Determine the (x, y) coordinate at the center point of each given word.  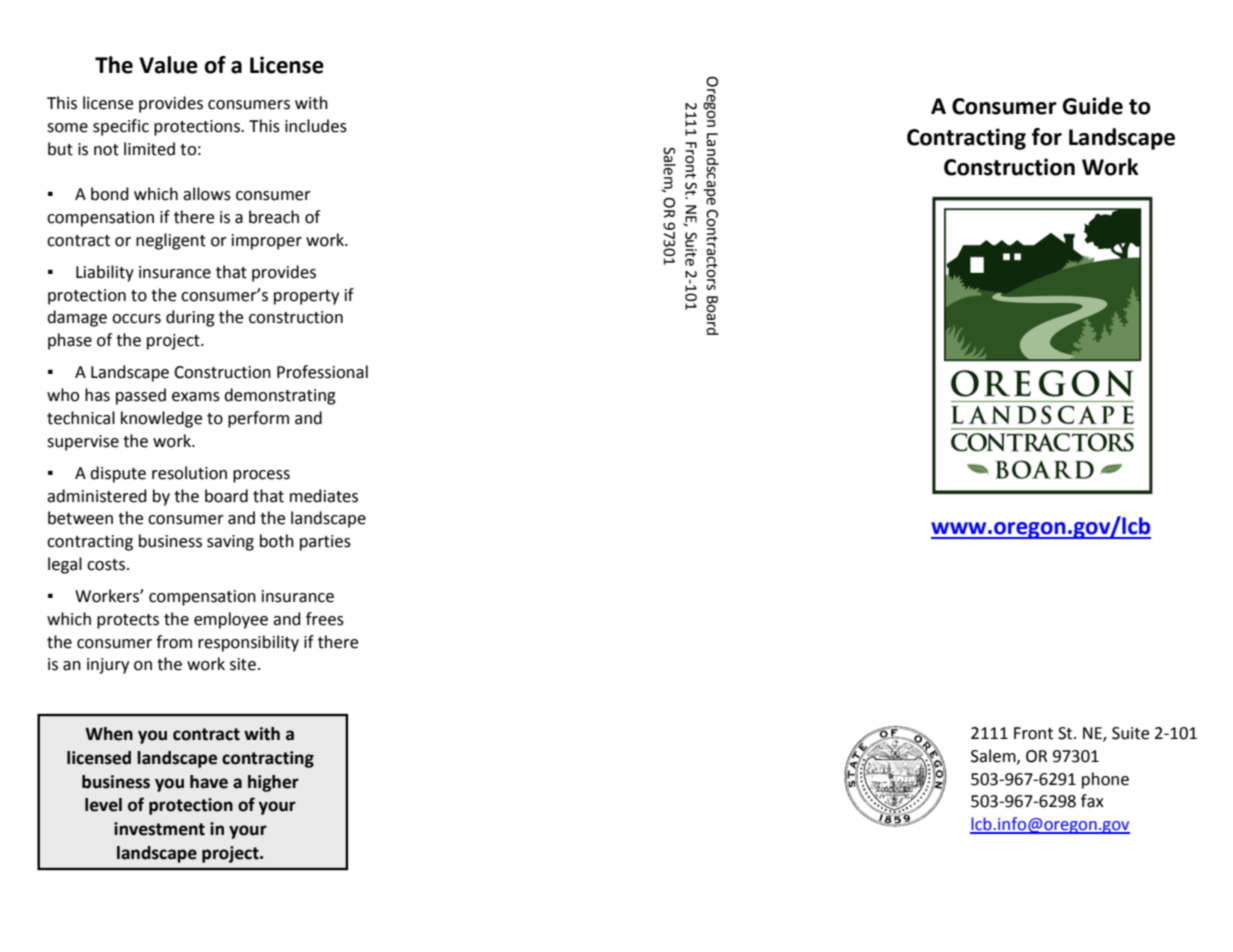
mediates (324, 496)
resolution (189, 473)
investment (159, 829)
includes (316, 126)
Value (168, 65)
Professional (322, 372)
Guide (1092, 106)
